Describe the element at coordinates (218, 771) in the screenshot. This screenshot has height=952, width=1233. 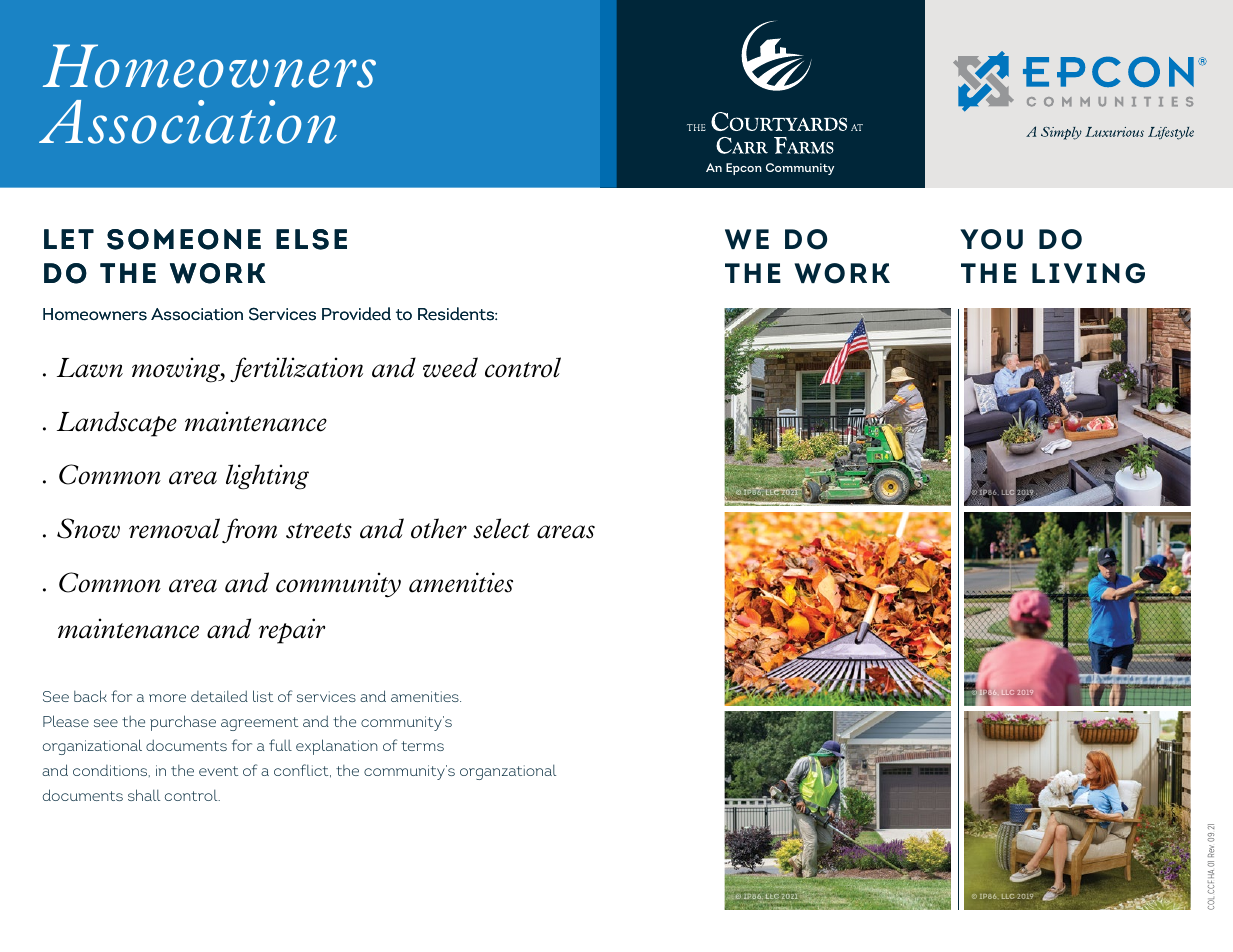
I see `event` at that location.
